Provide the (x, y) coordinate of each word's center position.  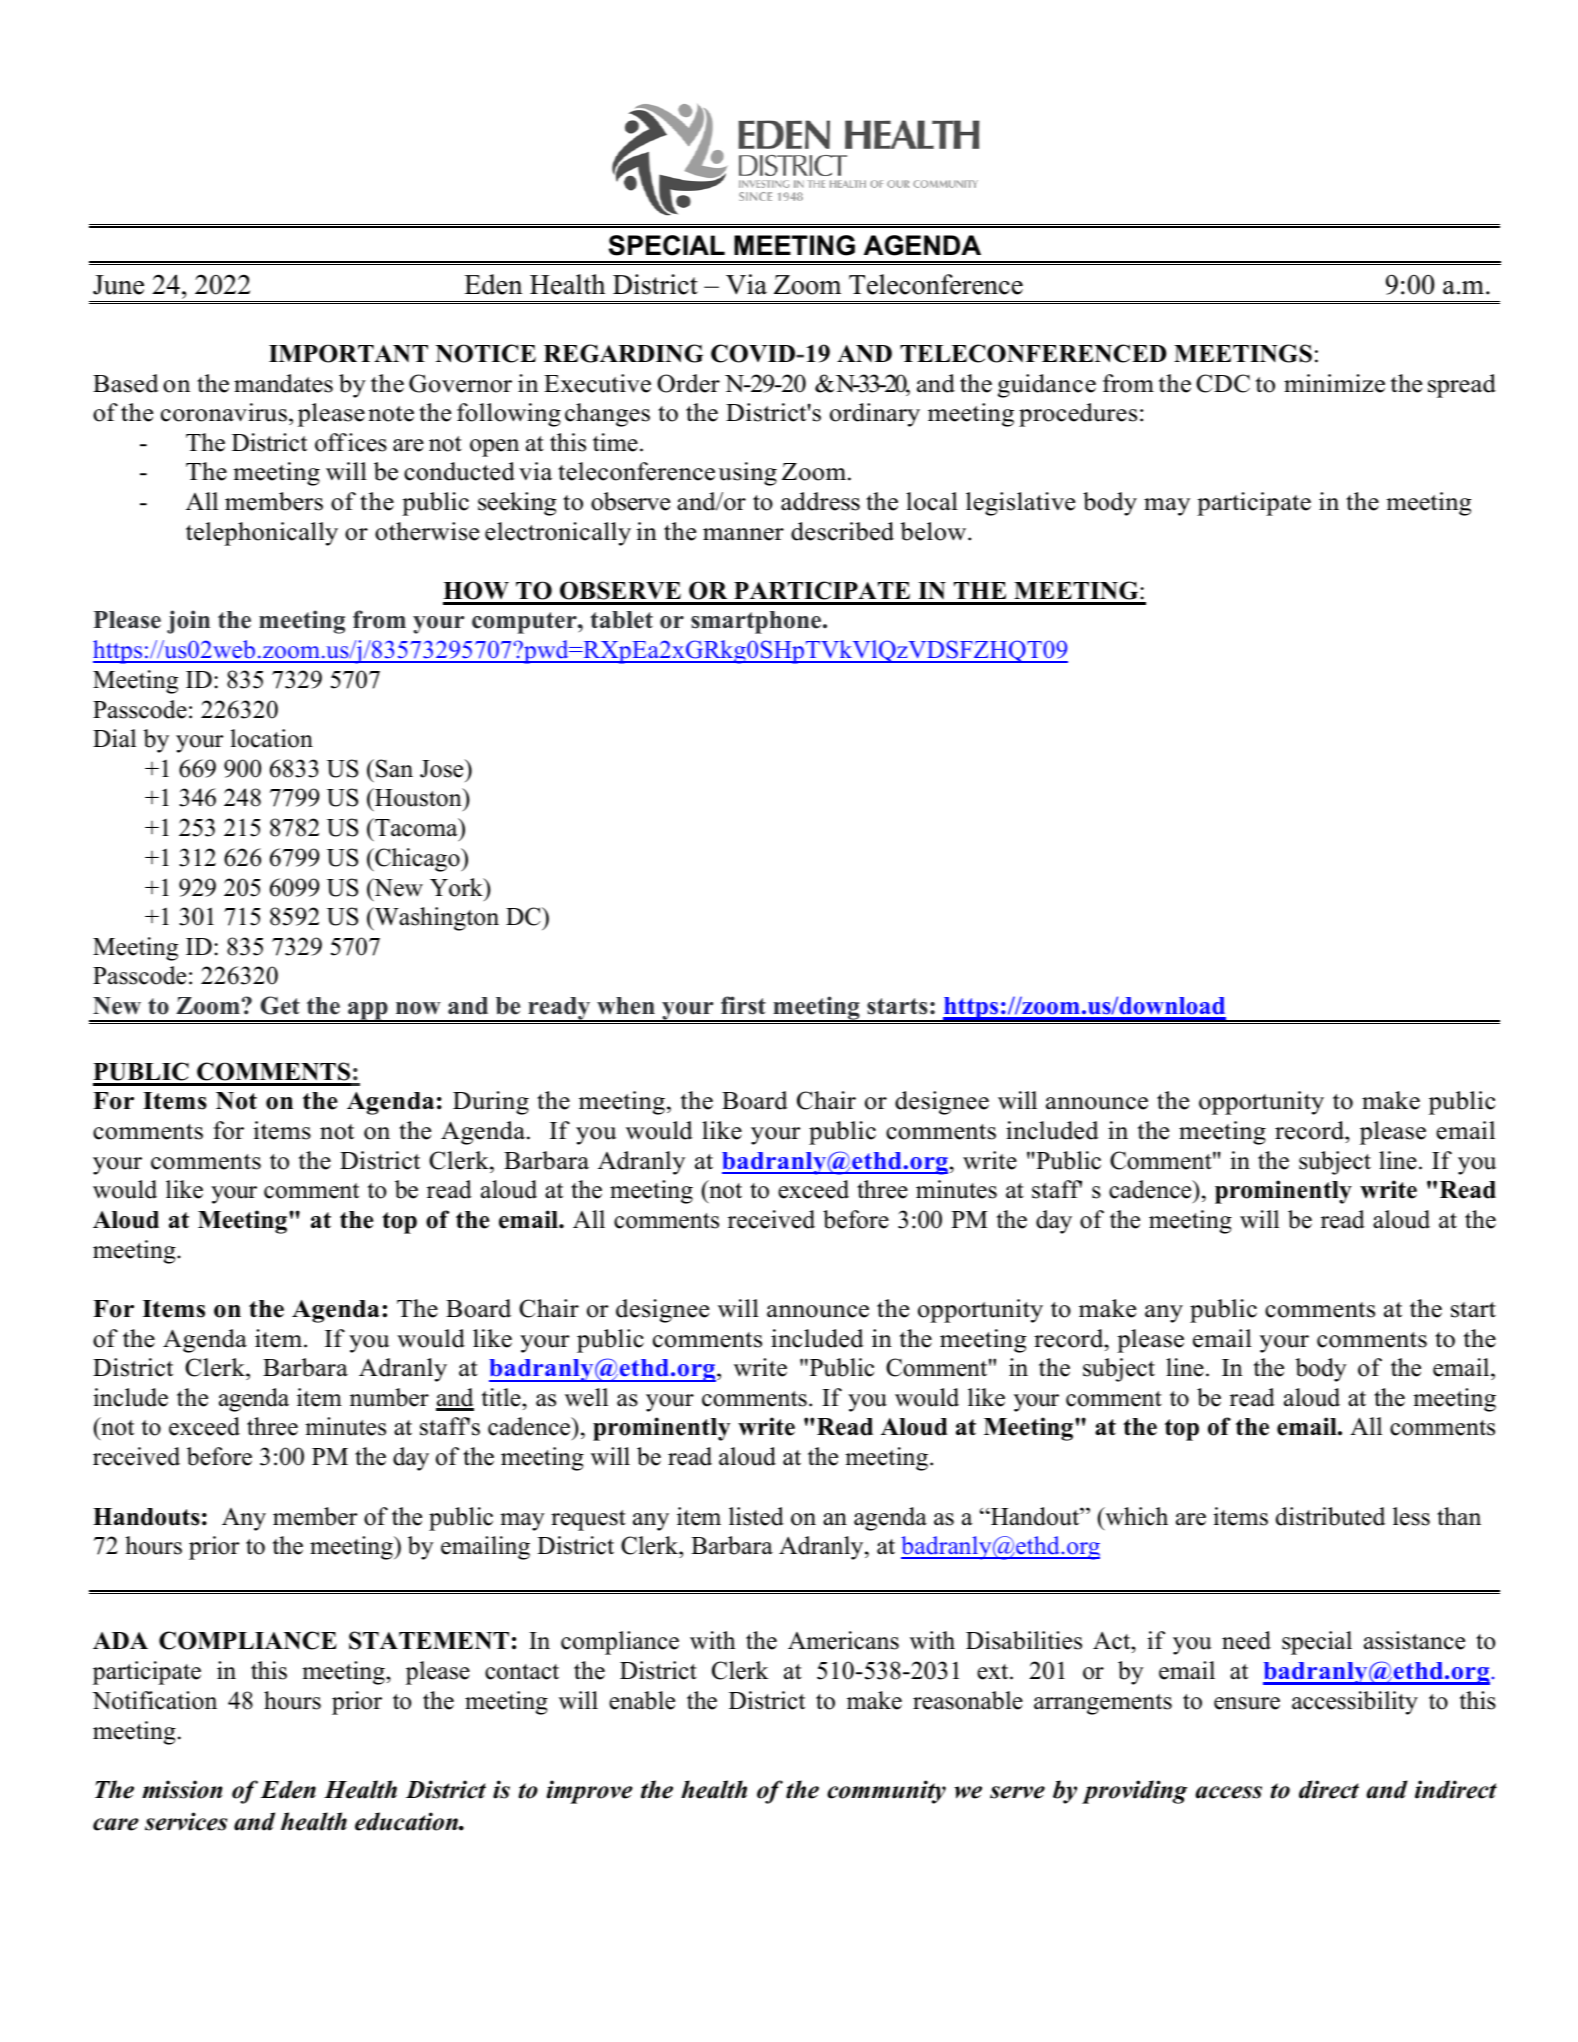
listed (756, 1516)
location (271, 738)
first (743, 1005)
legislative (1020, 504)
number (389, 1397)
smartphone (757, 622)
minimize (1334, 383)
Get (280, 1005)
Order (688, 383)
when (626, 1006)
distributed (1330, 1516)
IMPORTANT (348, 353)
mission (182, 1789)
